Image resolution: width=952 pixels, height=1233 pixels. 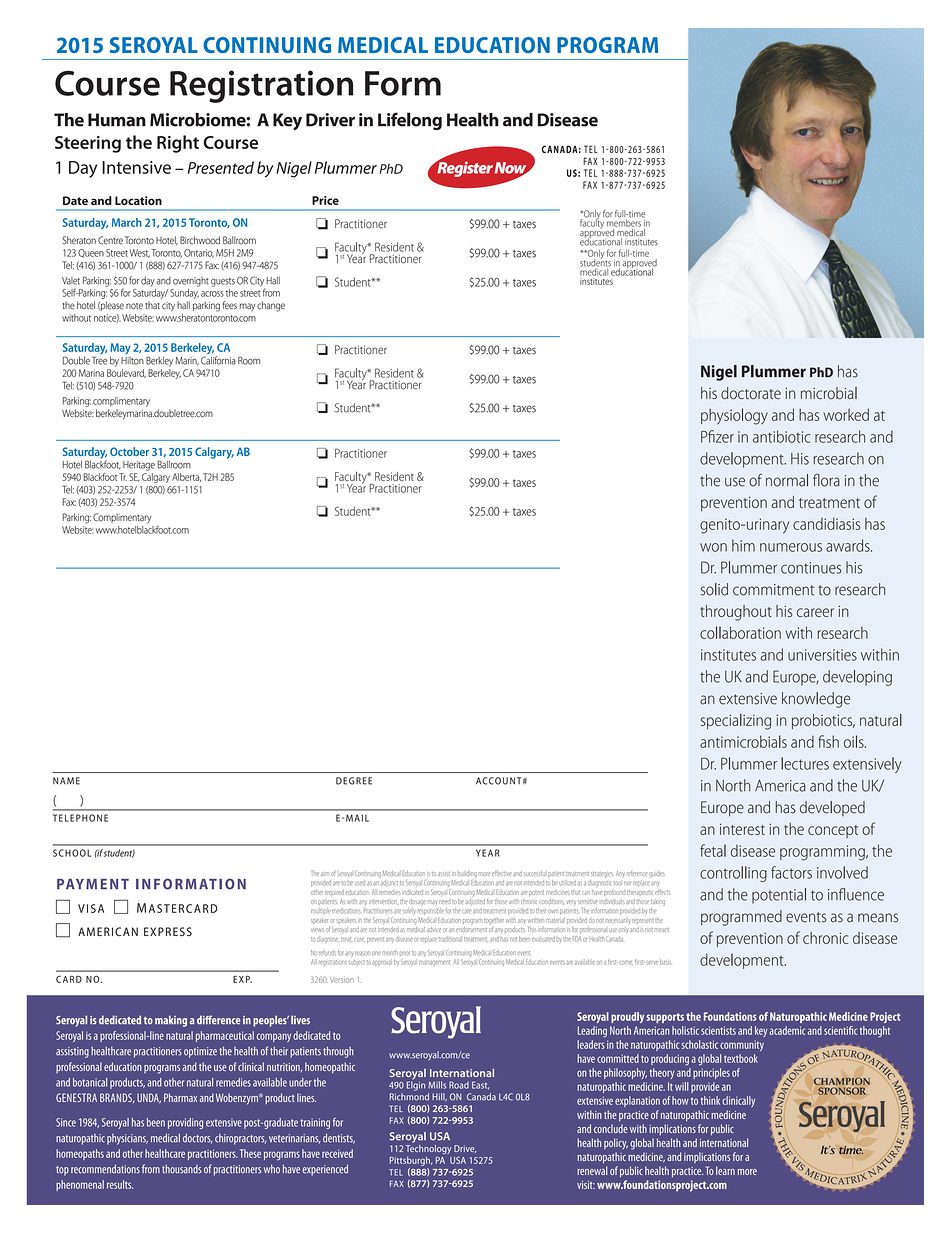 What do you see at coordinates (467, 874) in the screenshot?
I see `building` at bounding box center [467, 874].
